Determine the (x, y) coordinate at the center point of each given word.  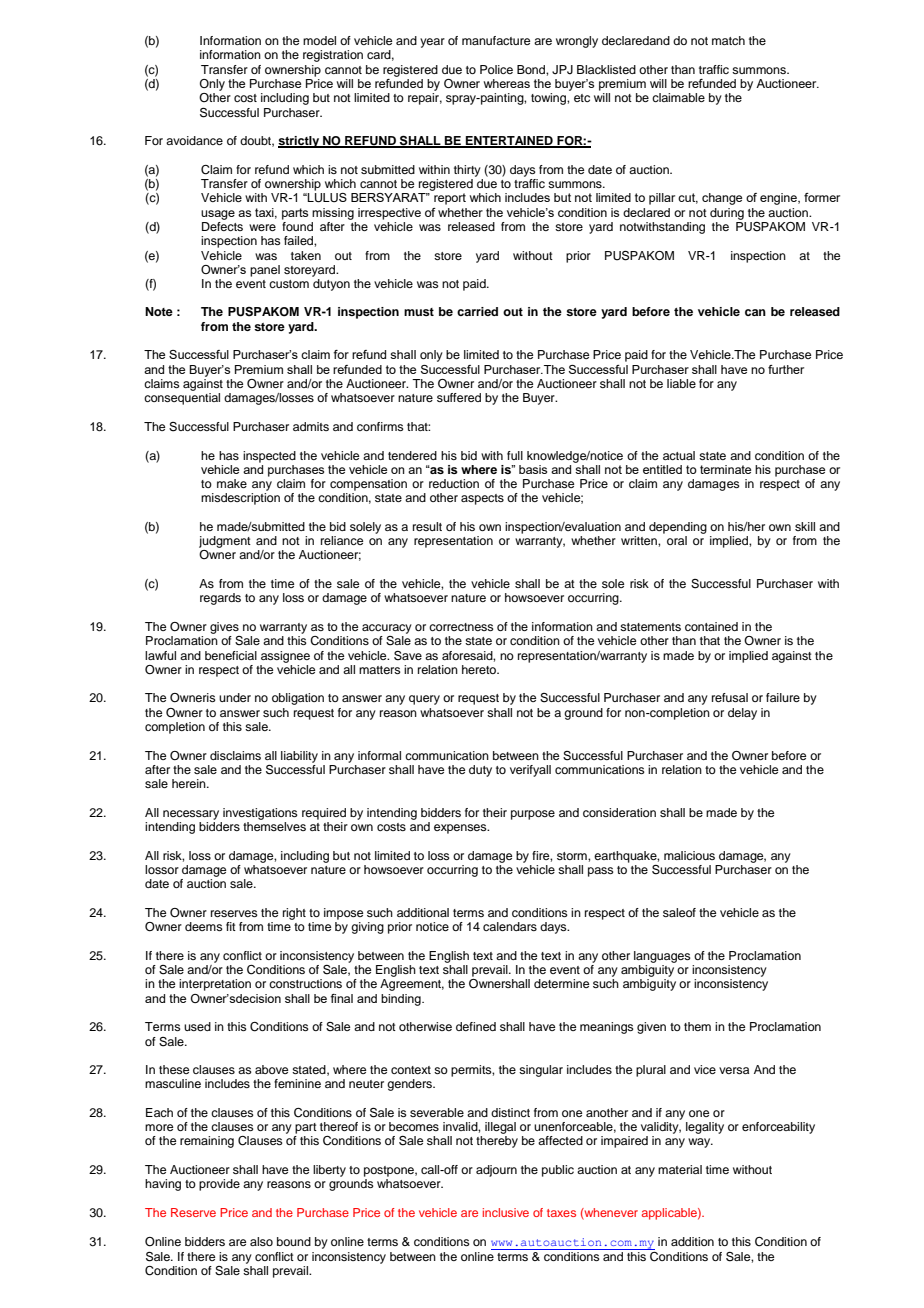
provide (219, 1185)
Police (496, 69)
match (728, 40)
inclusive (506, 1212)
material (680, 1169)
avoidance (194, 140)
